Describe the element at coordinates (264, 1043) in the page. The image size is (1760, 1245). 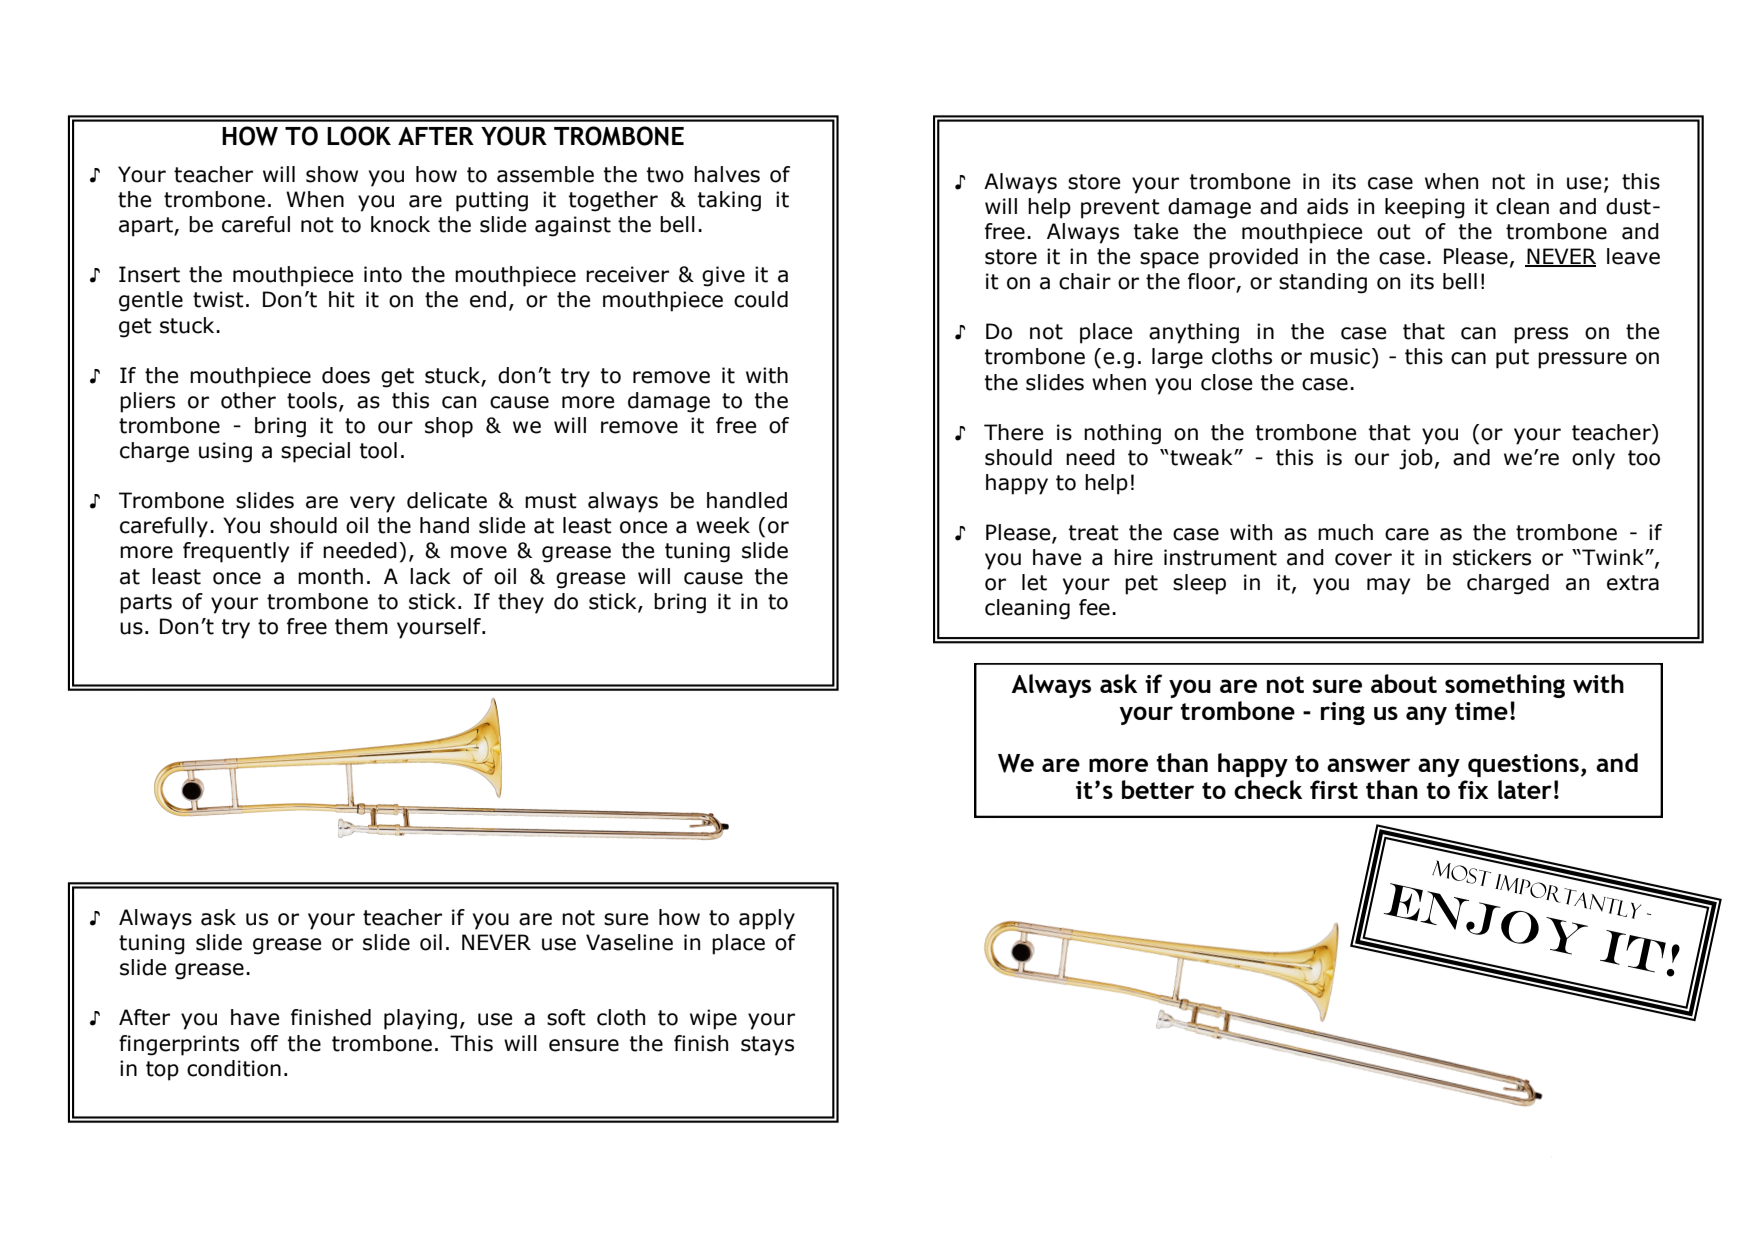
I see `off` at that location.
